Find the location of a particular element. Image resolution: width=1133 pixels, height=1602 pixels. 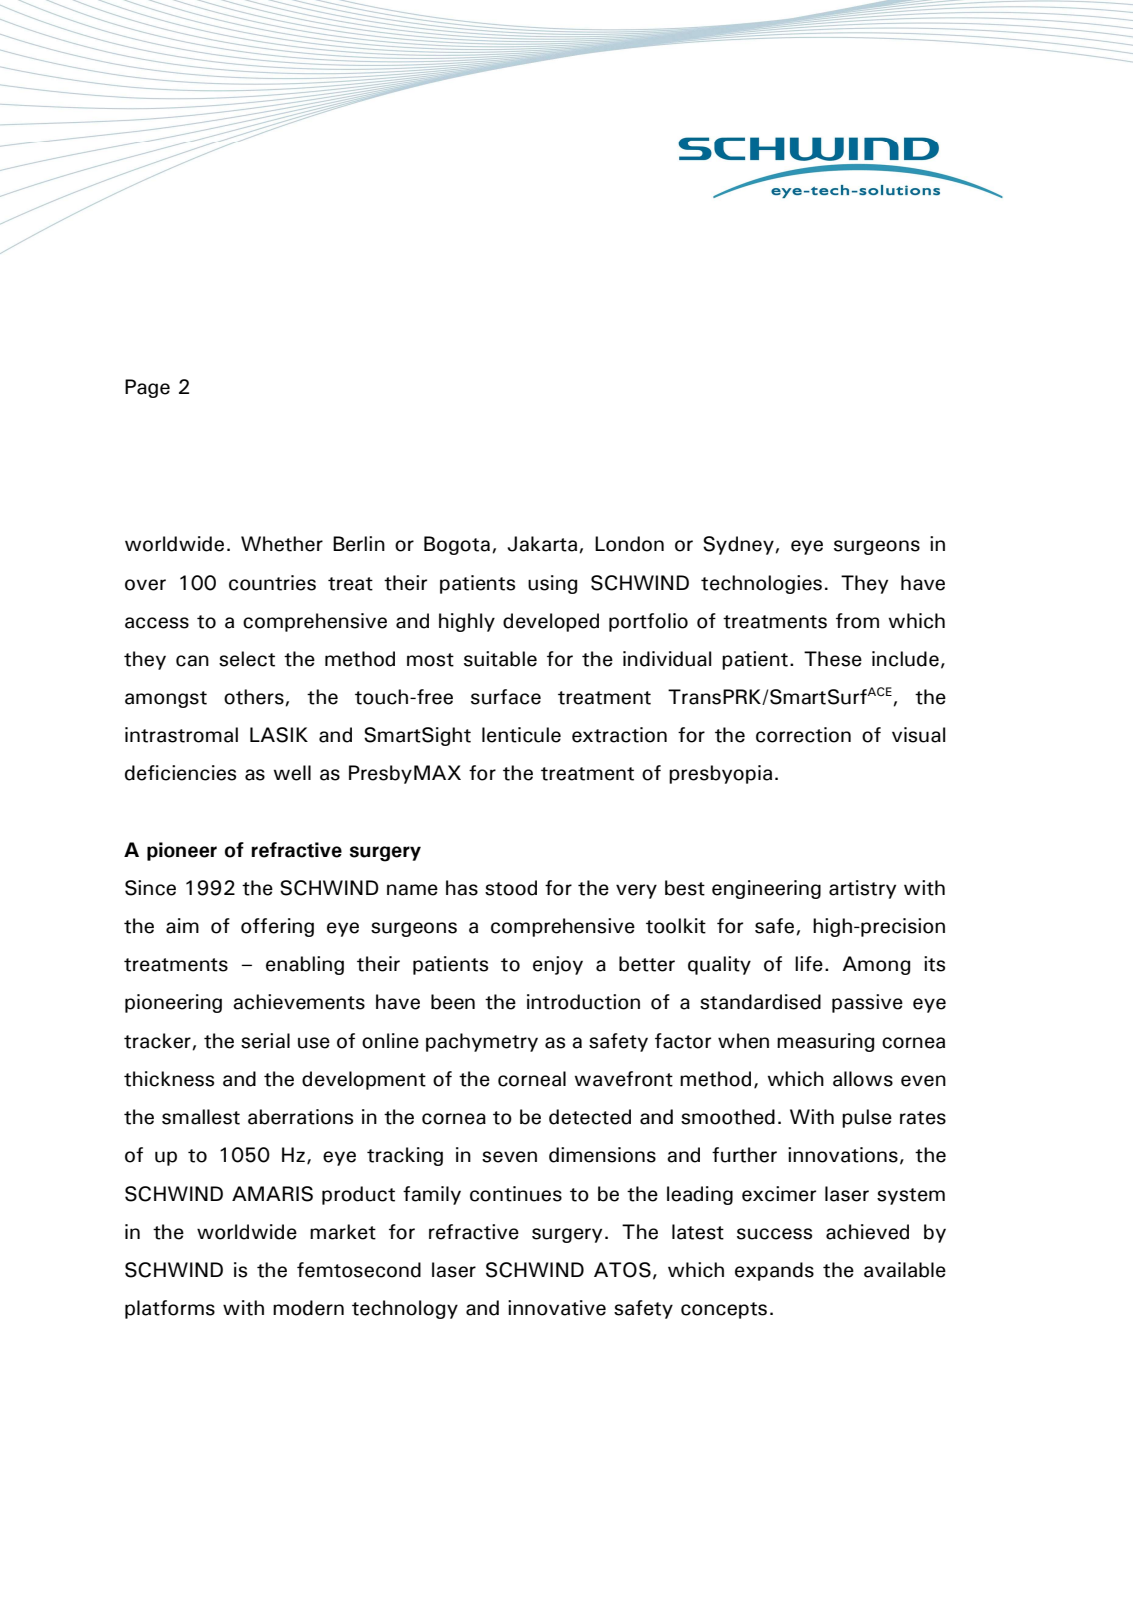

Page is located at coordinates (147, 388).
